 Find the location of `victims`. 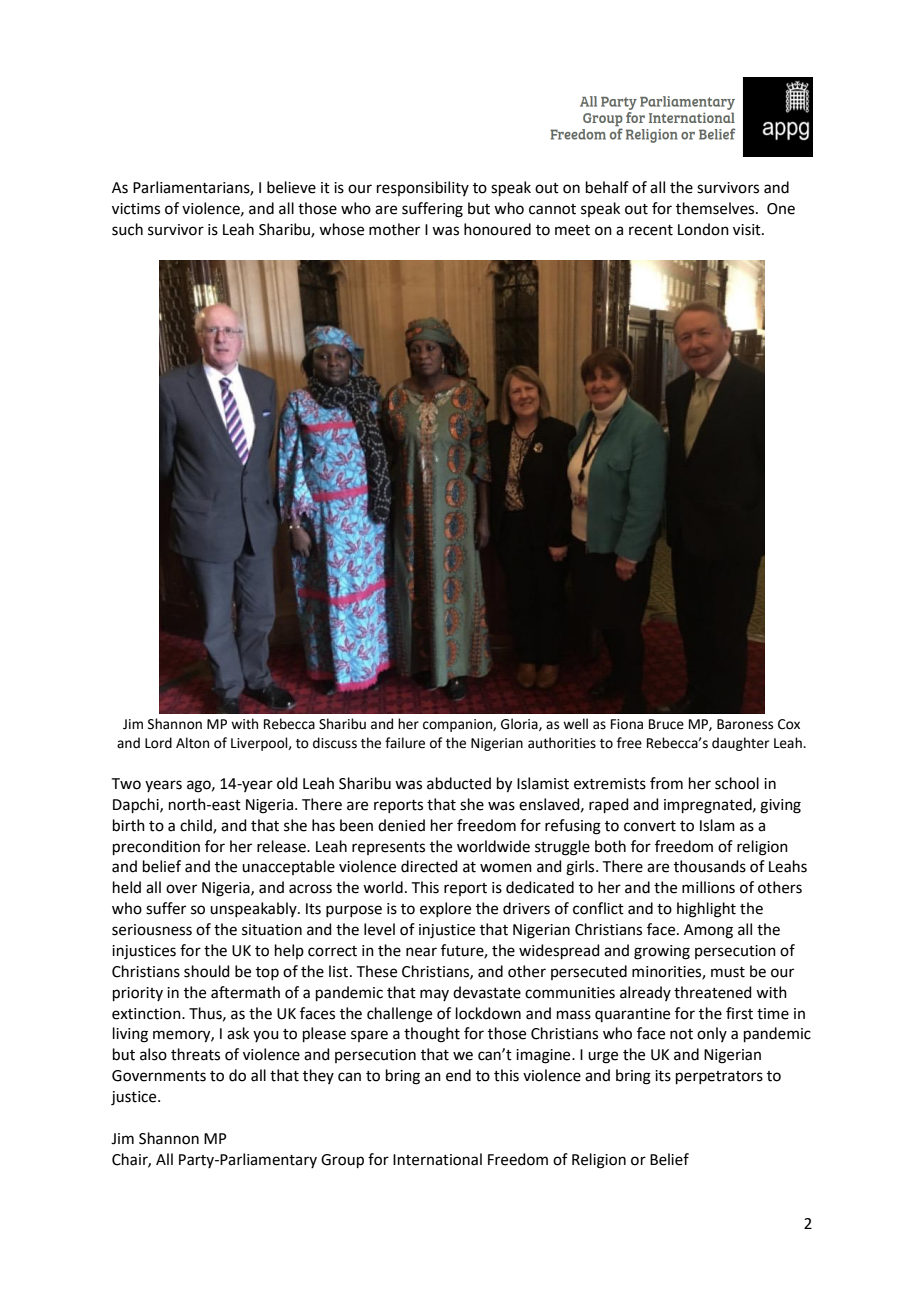

victims is located at coordinates (136, 209).
